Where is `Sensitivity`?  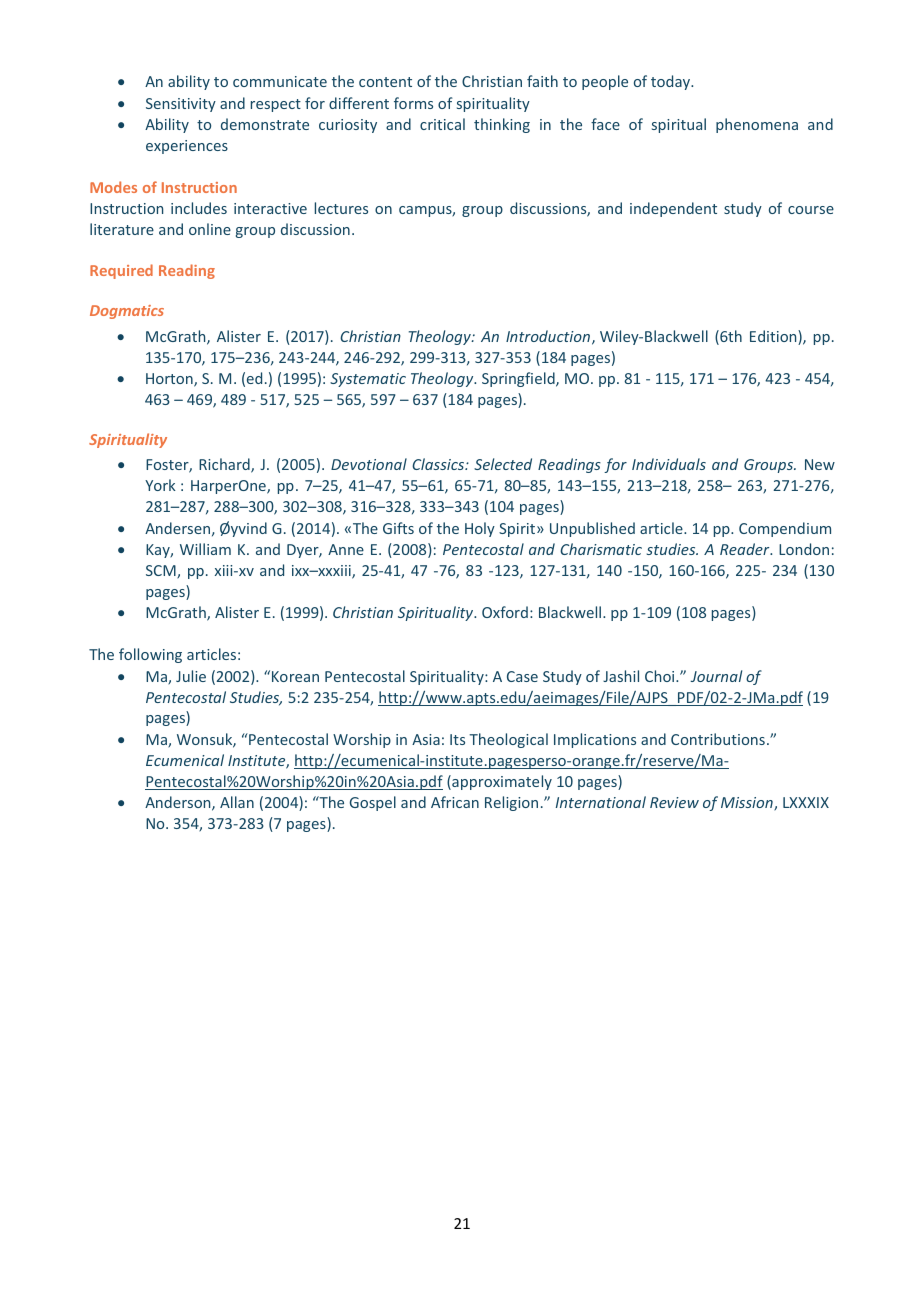
Sensitivity is located at coordinates (181, 105).
